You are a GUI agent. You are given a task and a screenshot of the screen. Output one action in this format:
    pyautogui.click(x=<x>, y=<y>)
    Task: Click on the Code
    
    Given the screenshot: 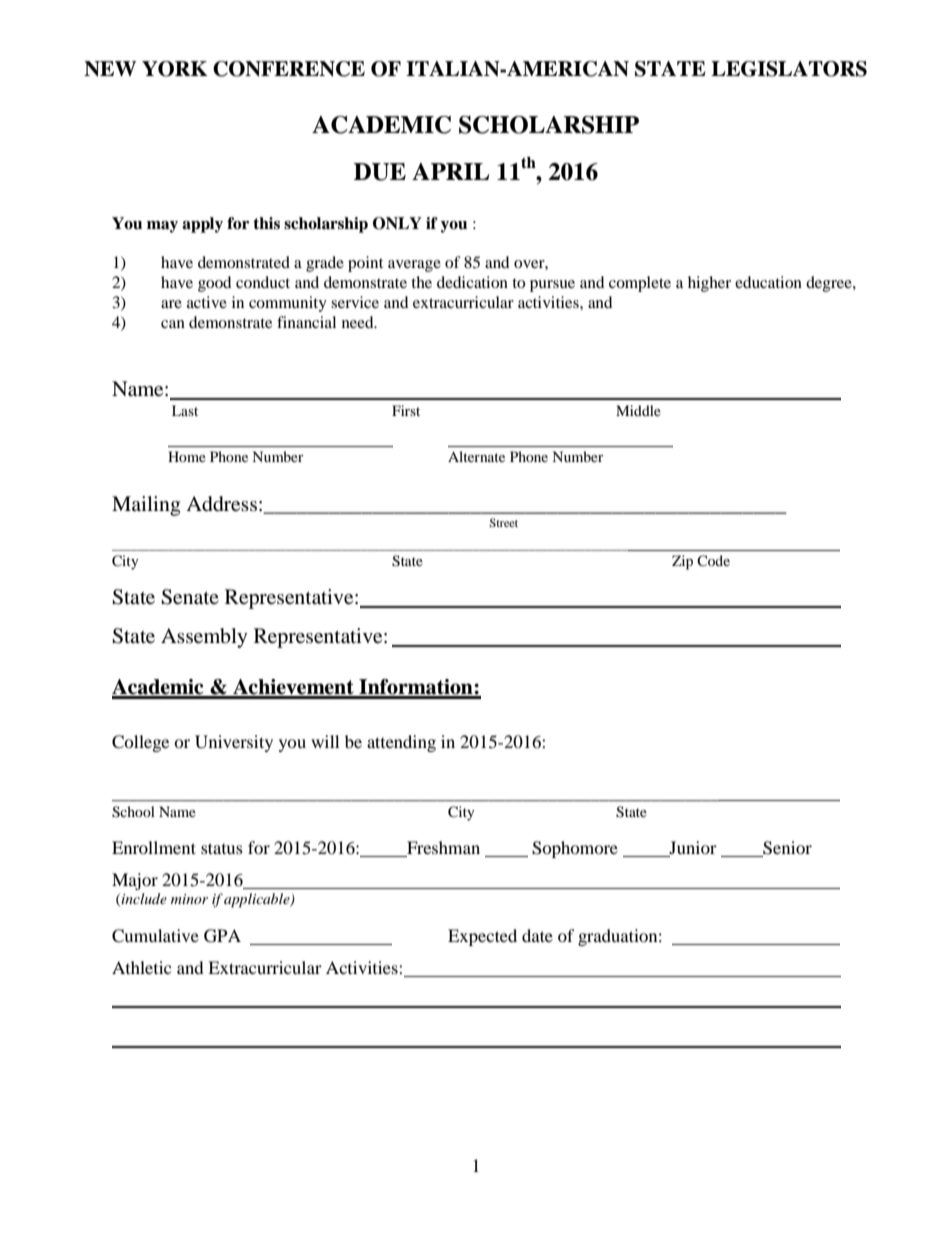 What is the action you would take?
    pyautogui.click(x=713, y=560)
